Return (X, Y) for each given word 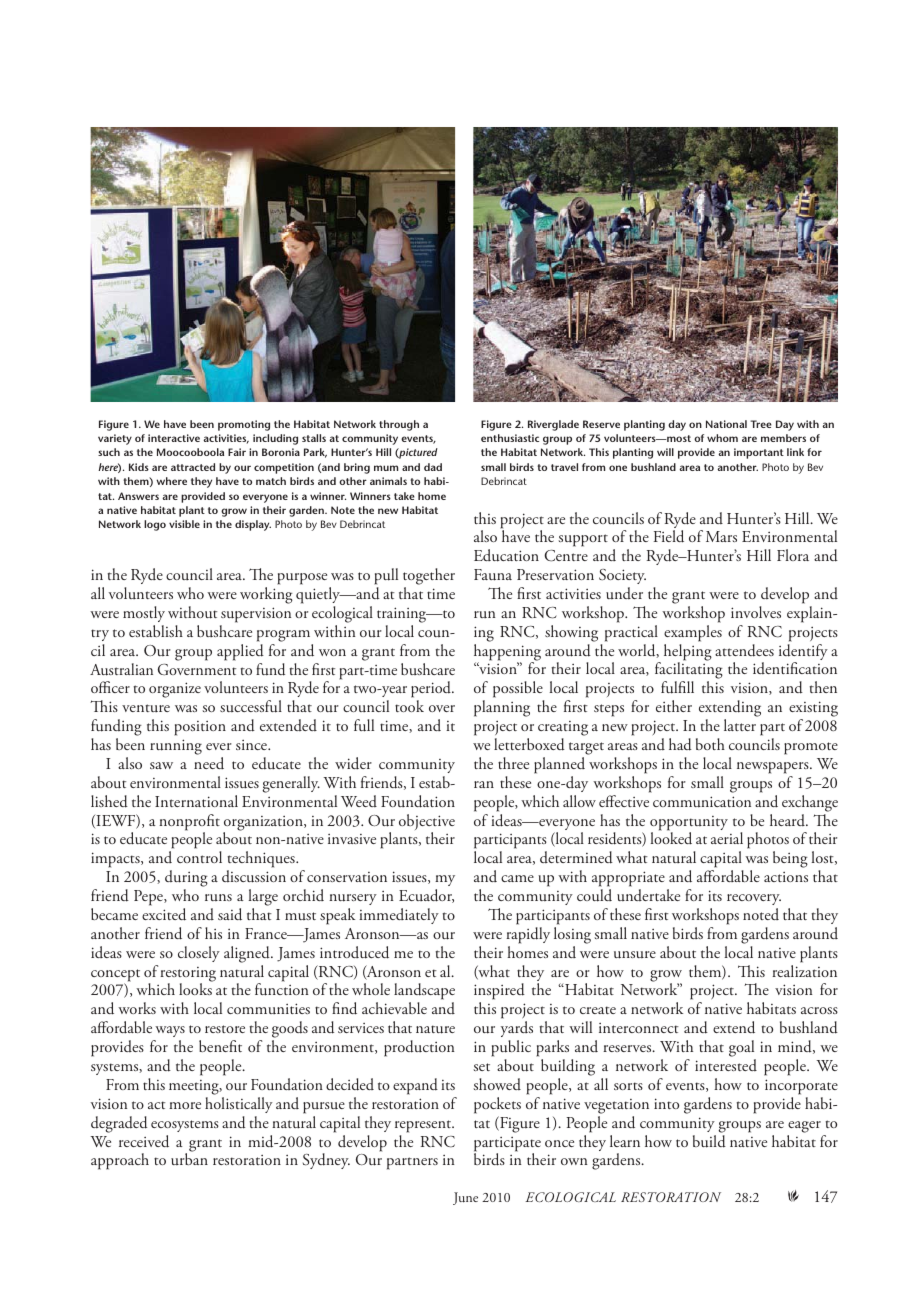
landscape (424, 993)
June (465, 1198)
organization (264, 824)
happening (507, 653)
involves (756, 612)
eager (804, 1127)
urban (189, 1159)
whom (722, 438)
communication (702, 802)
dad (433, 467)
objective (427, 823)
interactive (174, 438)
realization (804, 971)
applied (240, 652)
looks (195, 989)
